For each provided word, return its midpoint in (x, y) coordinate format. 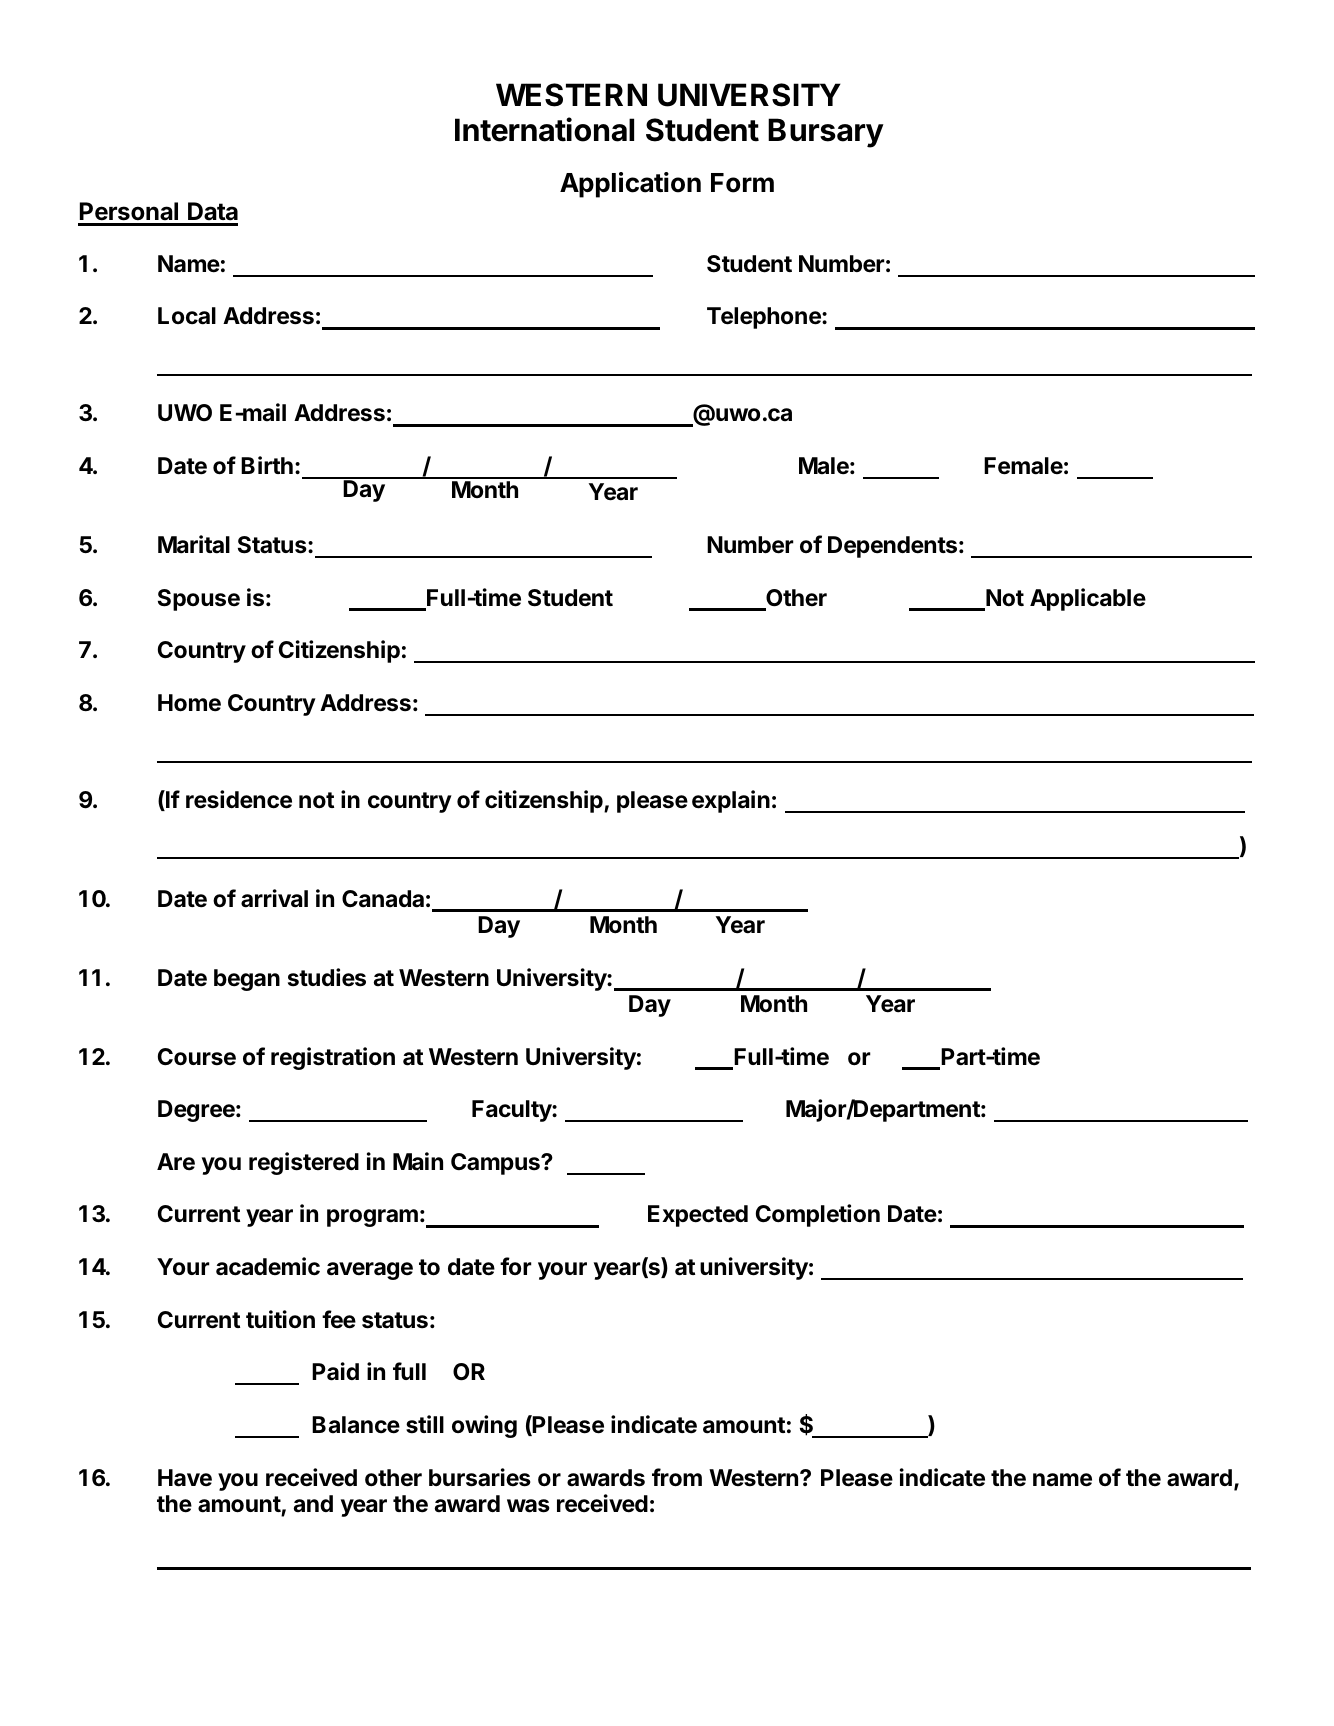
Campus (496, 1164)
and (313, 1503)
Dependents (894, 547)
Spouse (199, 600)
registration (333, 1058)
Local (187, 316)
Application (630, 185)
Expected (698, 1216)
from (677, 1477)
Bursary (826, 133)
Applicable (1088, 599)
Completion (818, 1215)
